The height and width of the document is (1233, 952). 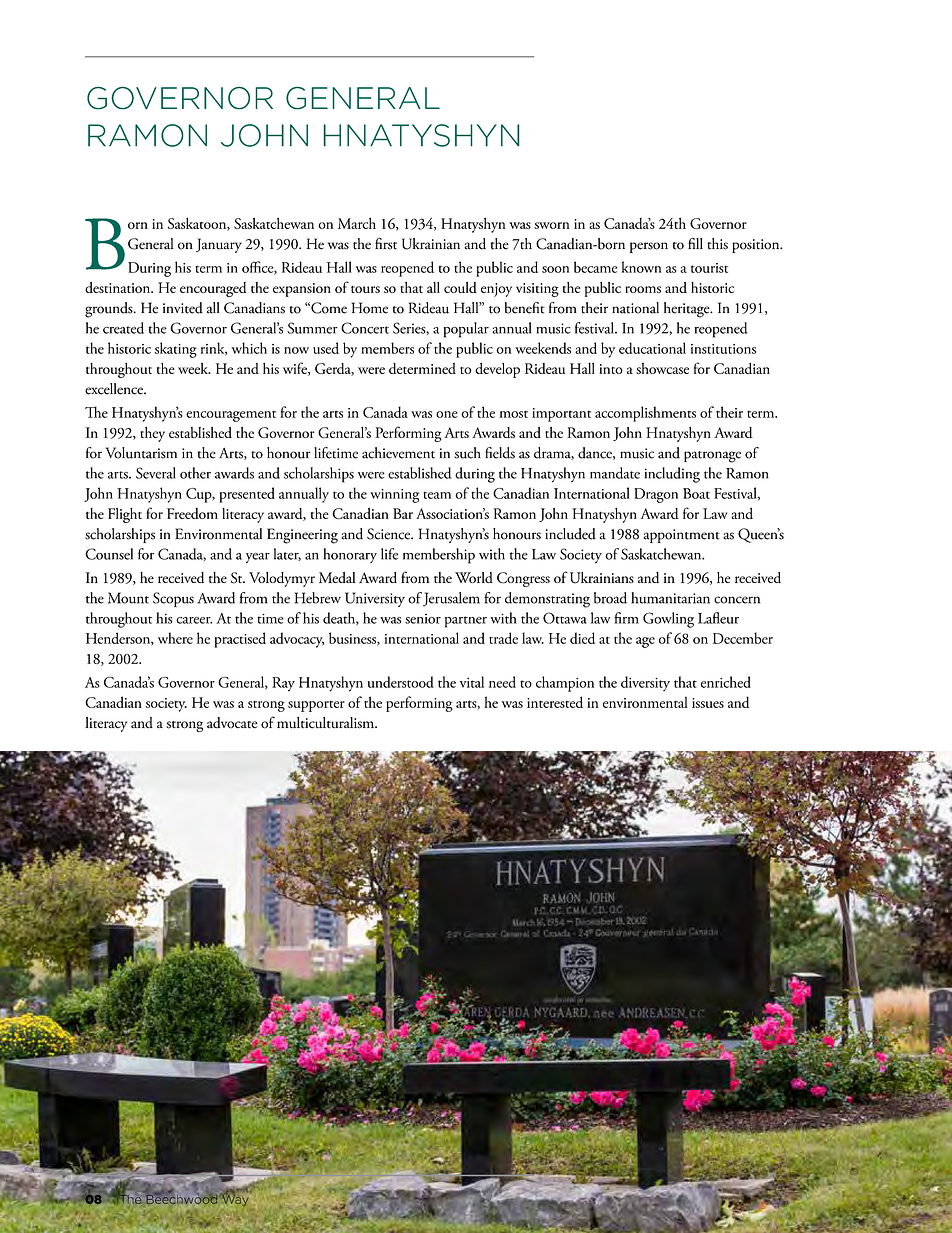 What do you see at coordinates (708, 703) in the document?
I see `issues` at bounding box center [708, 703].
